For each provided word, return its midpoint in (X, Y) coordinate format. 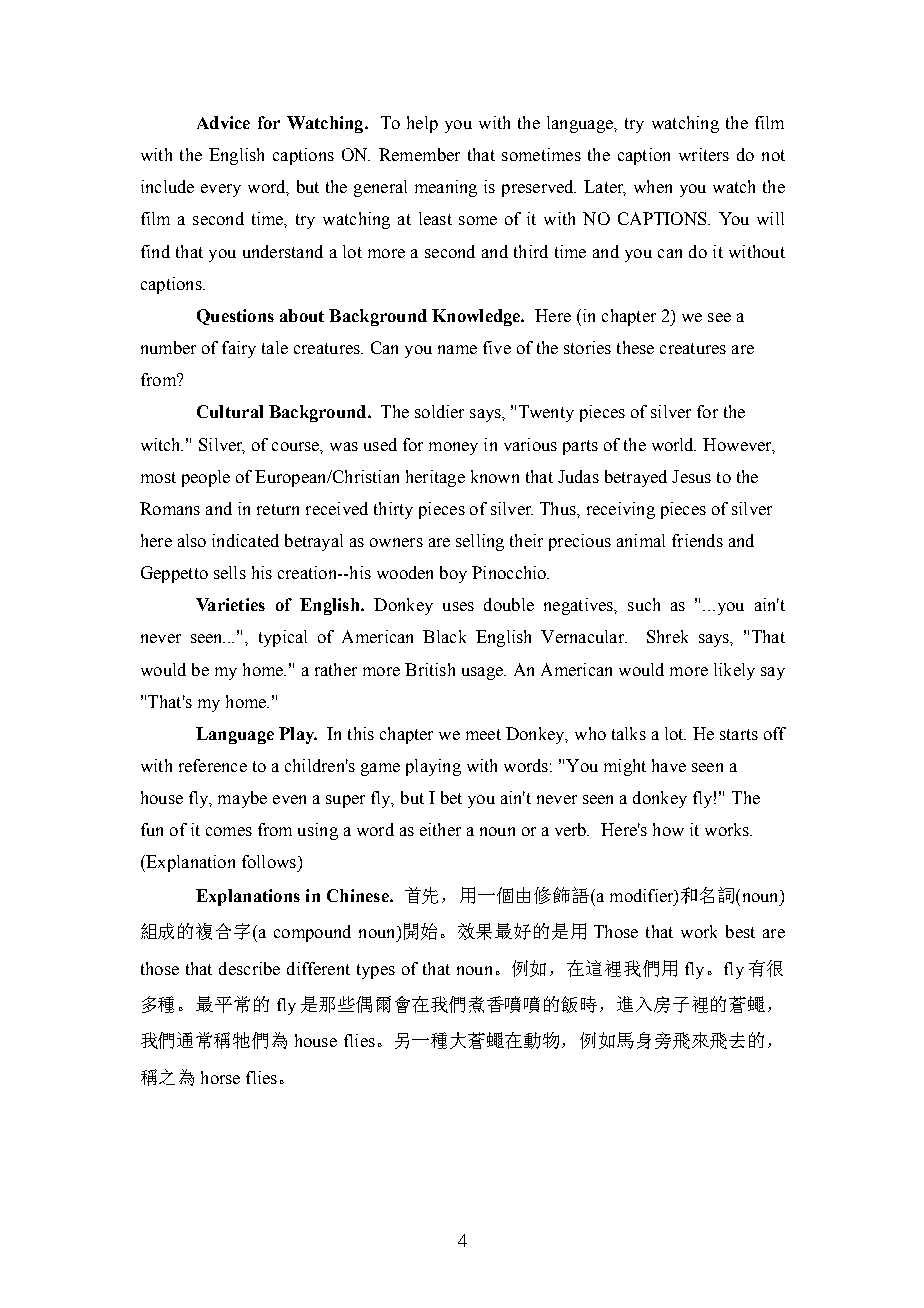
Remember (419, 154)
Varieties (230, 604)
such (644, 604)
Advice (223, 122)
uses (458, 606)
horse (220, 1077)
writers (704, 154)
